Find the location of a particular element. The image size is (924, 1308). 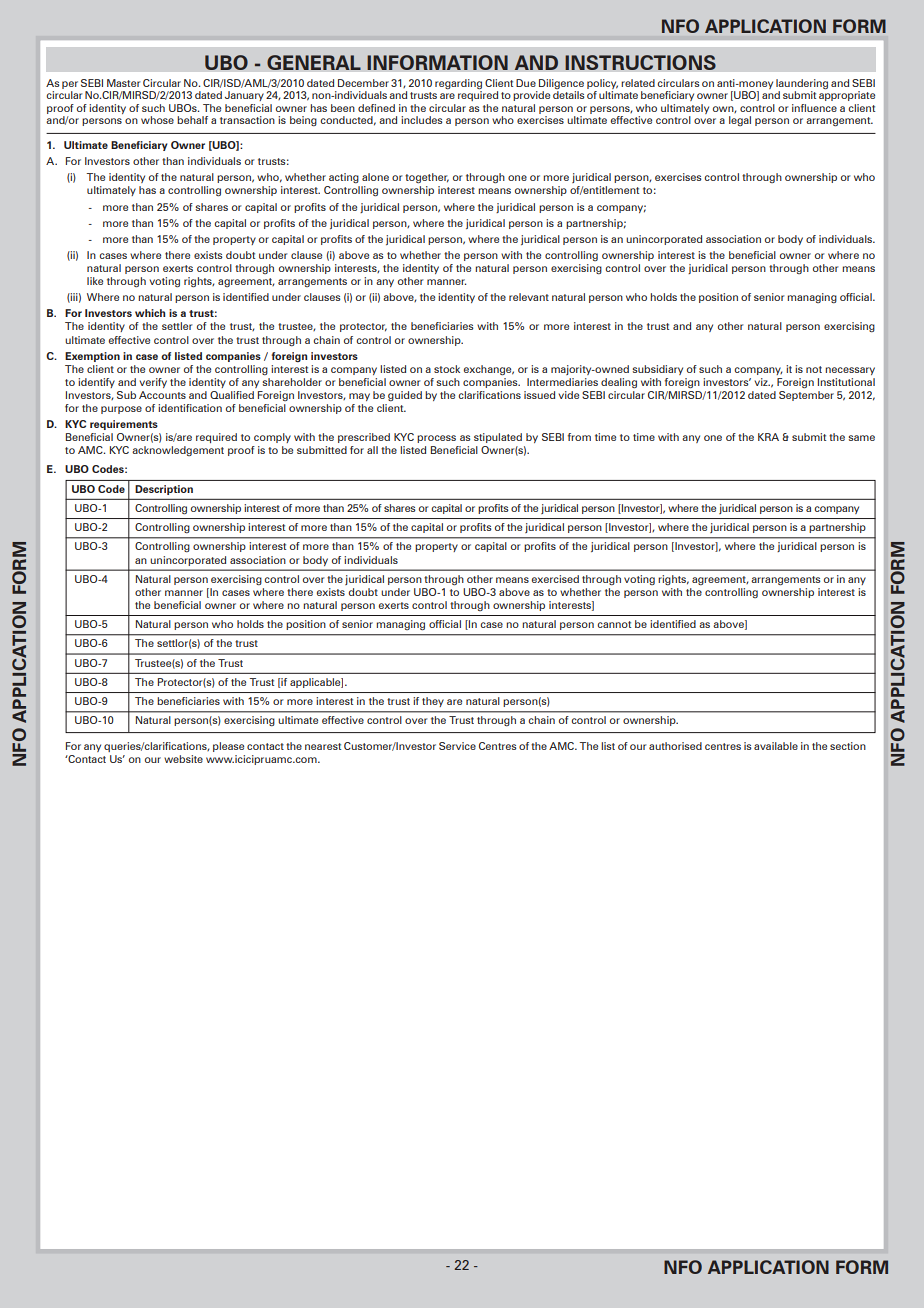

which is located at coordinates (150, 313).
